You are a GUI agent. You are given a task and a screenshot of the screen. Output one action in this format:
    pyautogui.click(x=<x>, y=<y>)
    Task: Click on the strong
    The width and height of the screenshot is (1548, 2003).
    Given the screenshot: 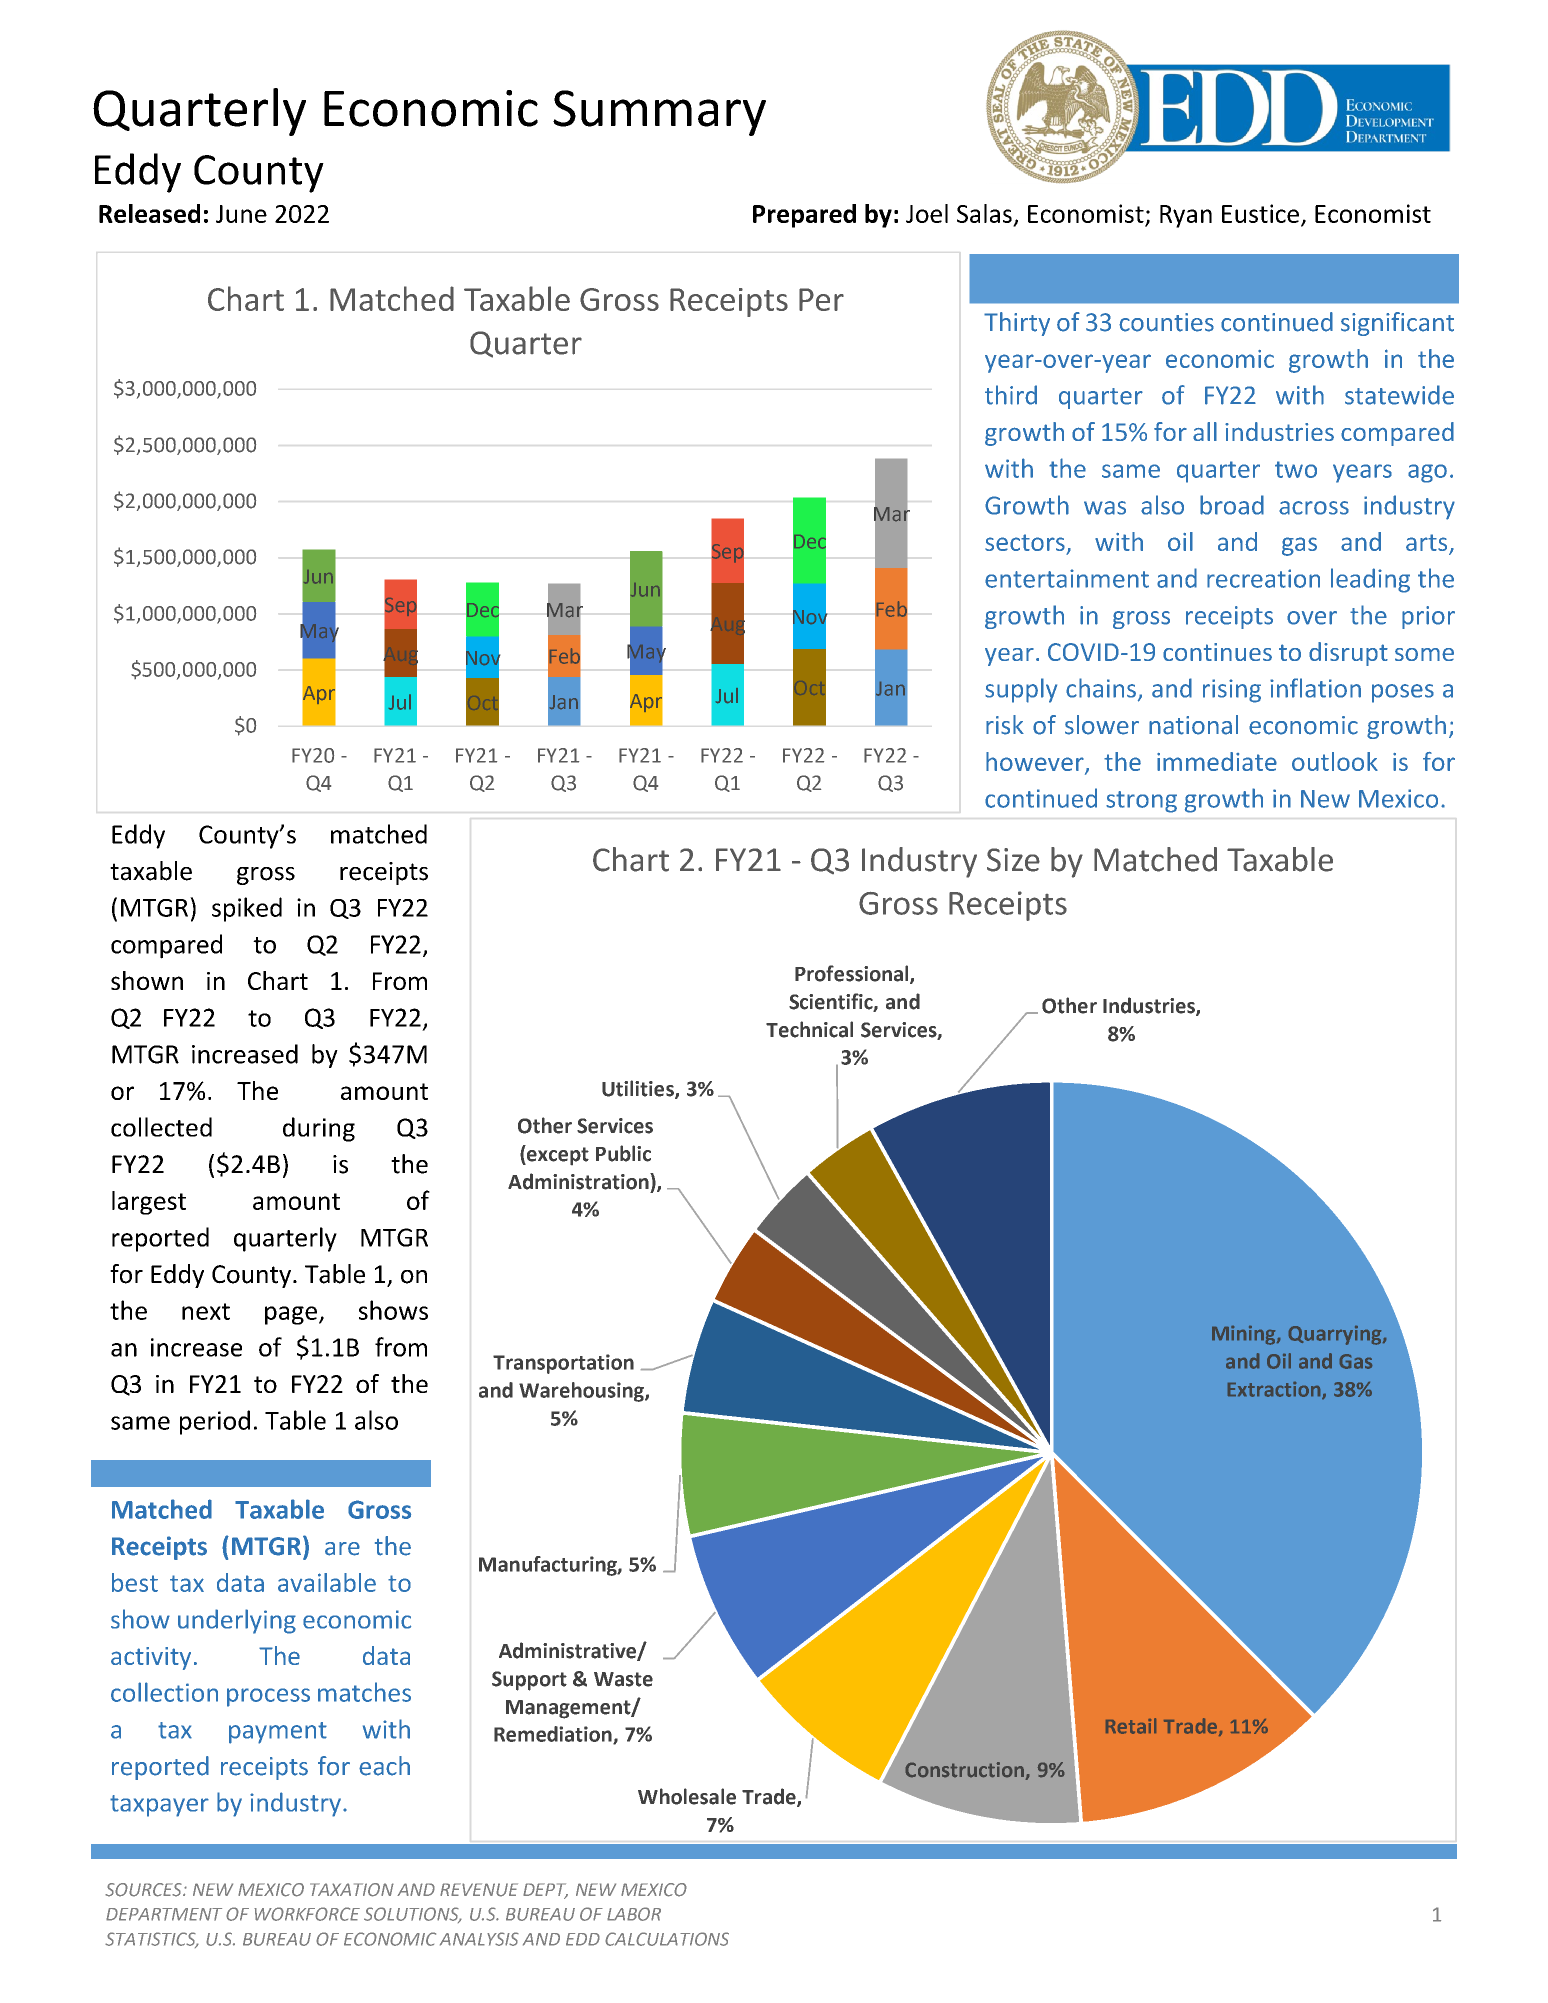 What is the action you would take?
    pyautogui.click(x=1141, y=802)
